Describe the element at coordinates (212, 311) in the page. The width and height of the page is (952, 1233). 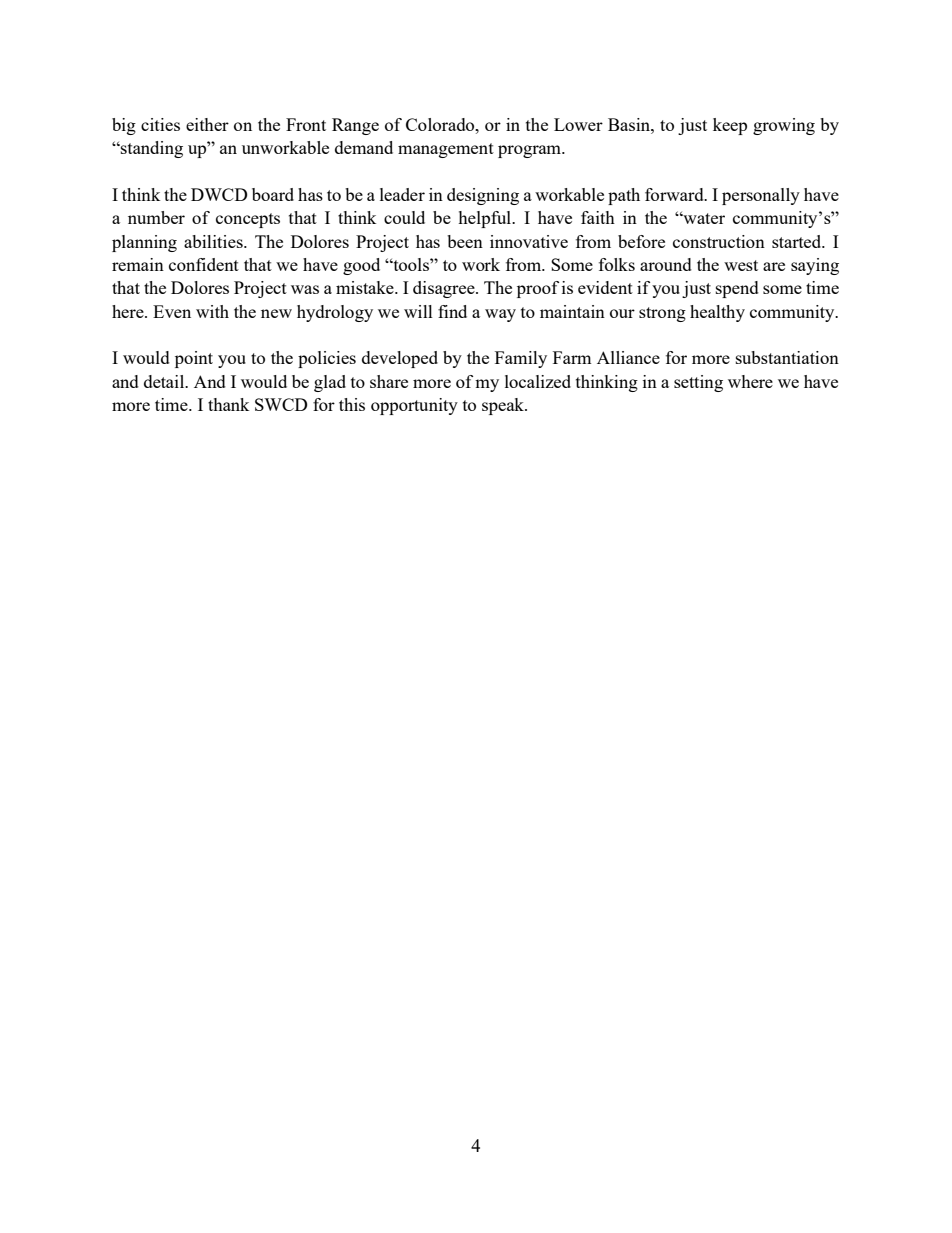
I see `with` at that location.
